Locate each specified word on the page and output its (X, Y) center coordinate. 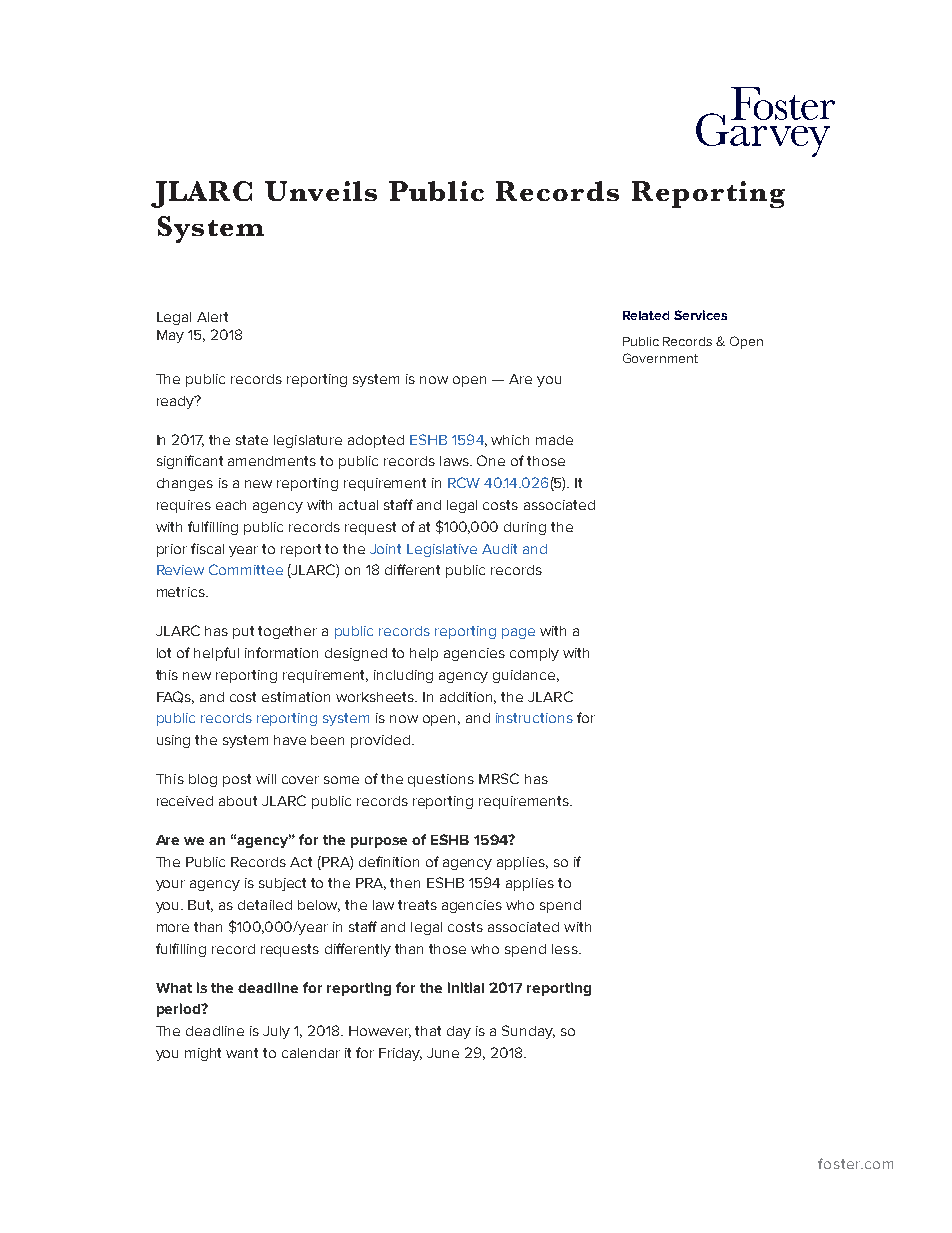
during (525, 528)
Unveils (321, 191)
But (200, 906)
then (405, 883)
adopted (376, 441)
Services (700, 315)
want (242, 1053)
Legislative (442, 550)
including (403, 676)
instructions (534, 718)
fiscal (207, 548)
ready (177, 402)
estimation (296, 697)
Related (646, 315)
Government (660, 358)
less (566, 949)
